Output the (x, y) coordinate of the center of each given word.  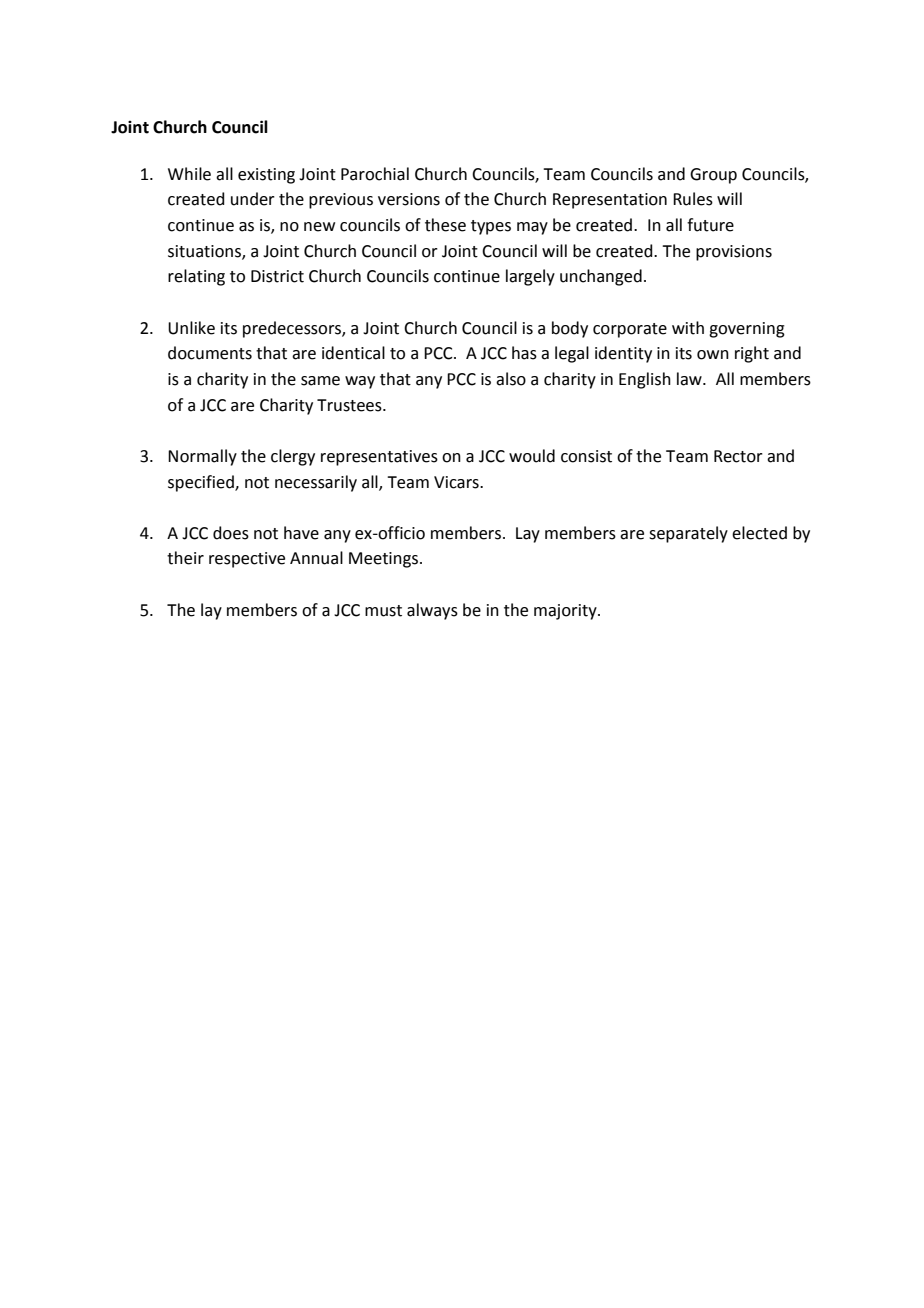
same (320, 381)
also (511, 379)
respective (247, 560)
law (690, 379)
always (432, 611)
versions (409, 199)
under (253, 199)
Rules (693, 199)
